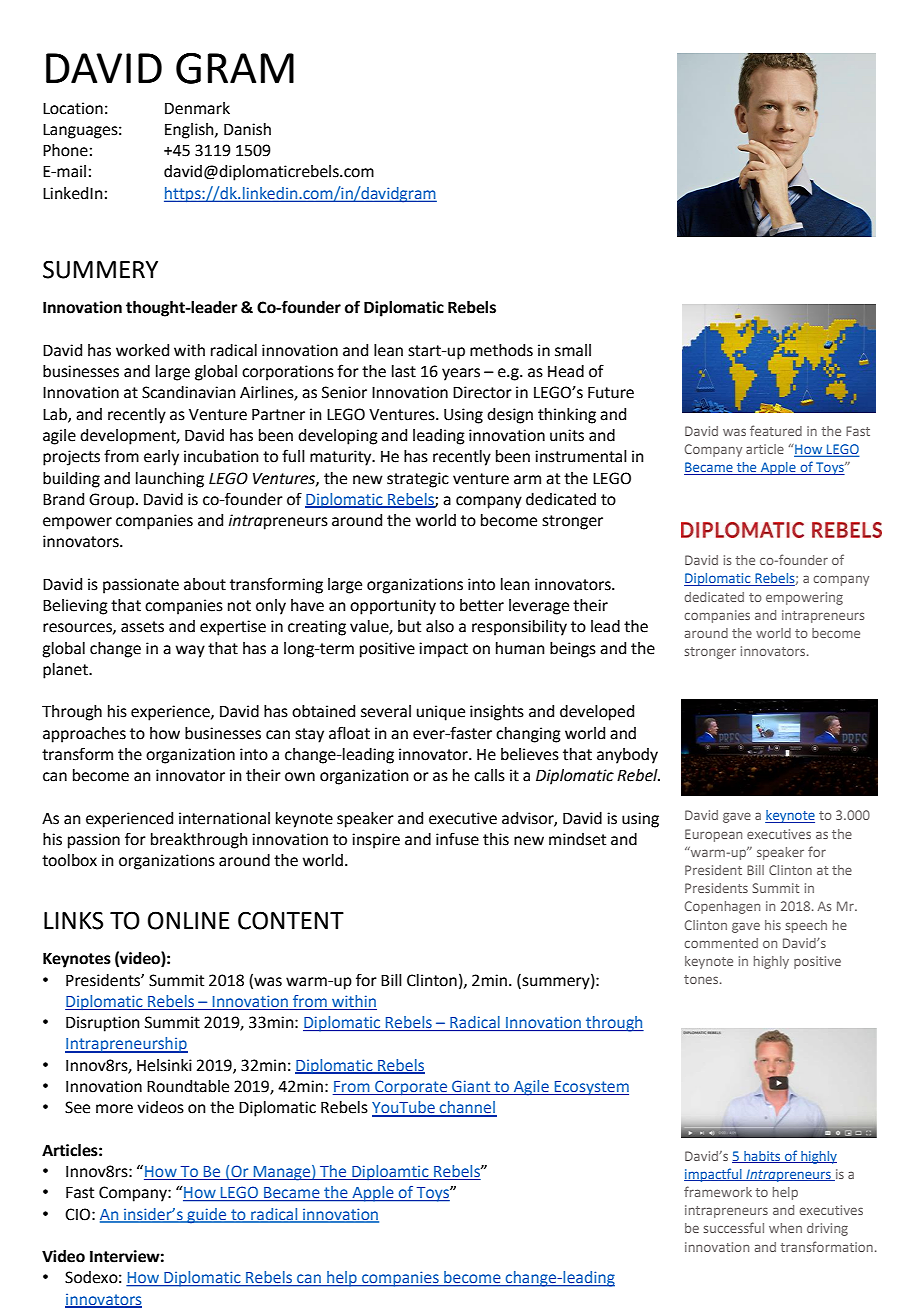 This screenshot has height=1316, width=911. What do you see at coordinates (713, 835) in the screenshot?
I see `European` at bounding box center [713, 835].
